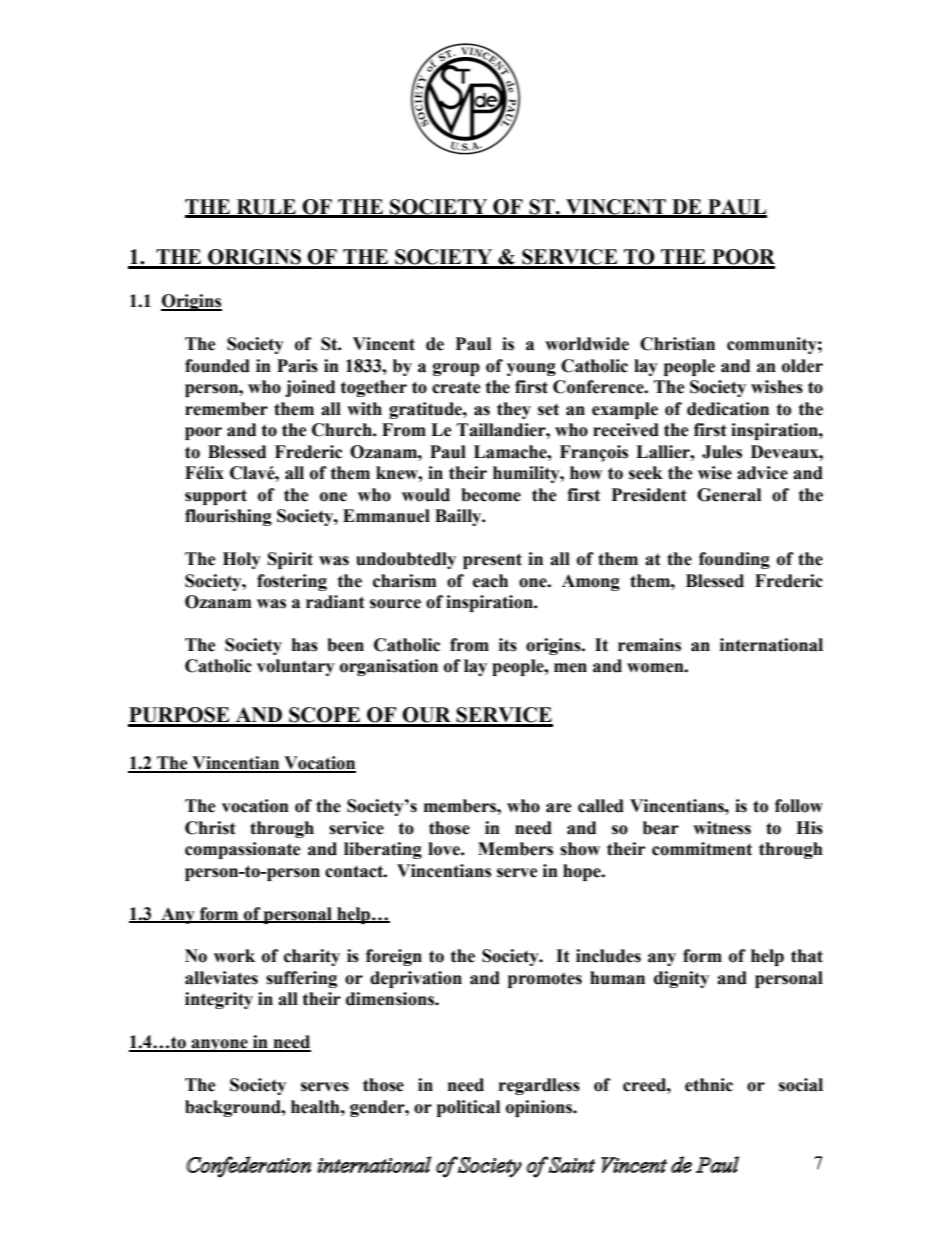  I want to click on anyone, so click(219, 1045).
